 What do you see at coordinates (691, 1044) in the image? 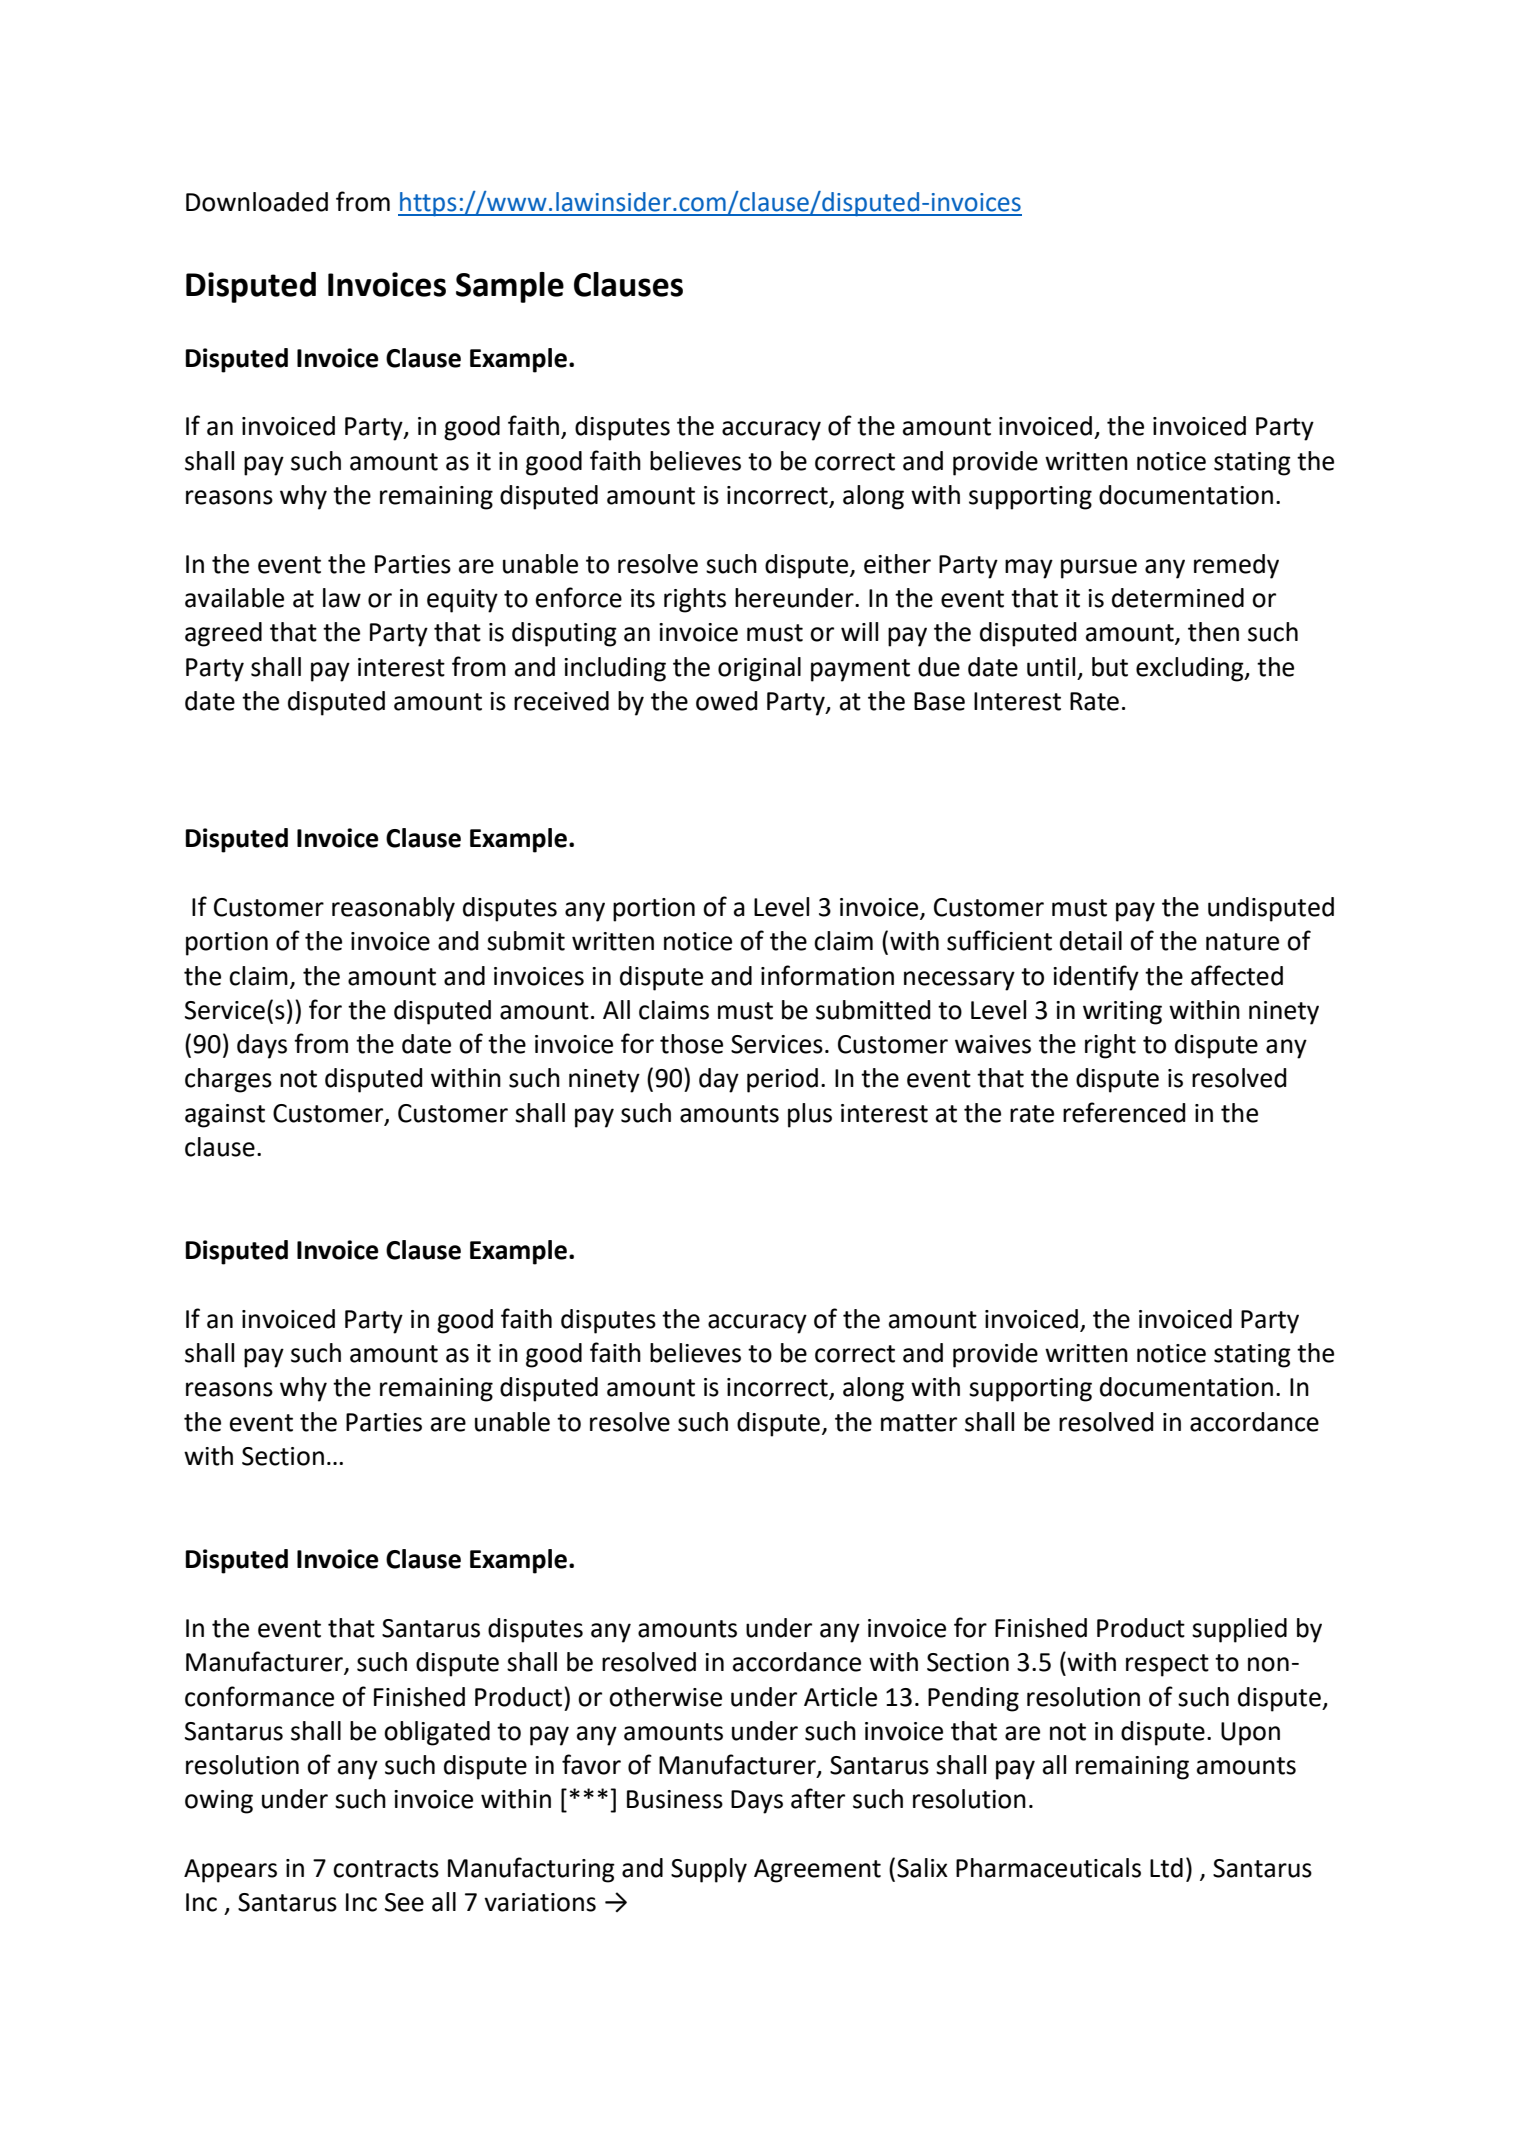
I see `those` at bounding box center [691, 1044].
